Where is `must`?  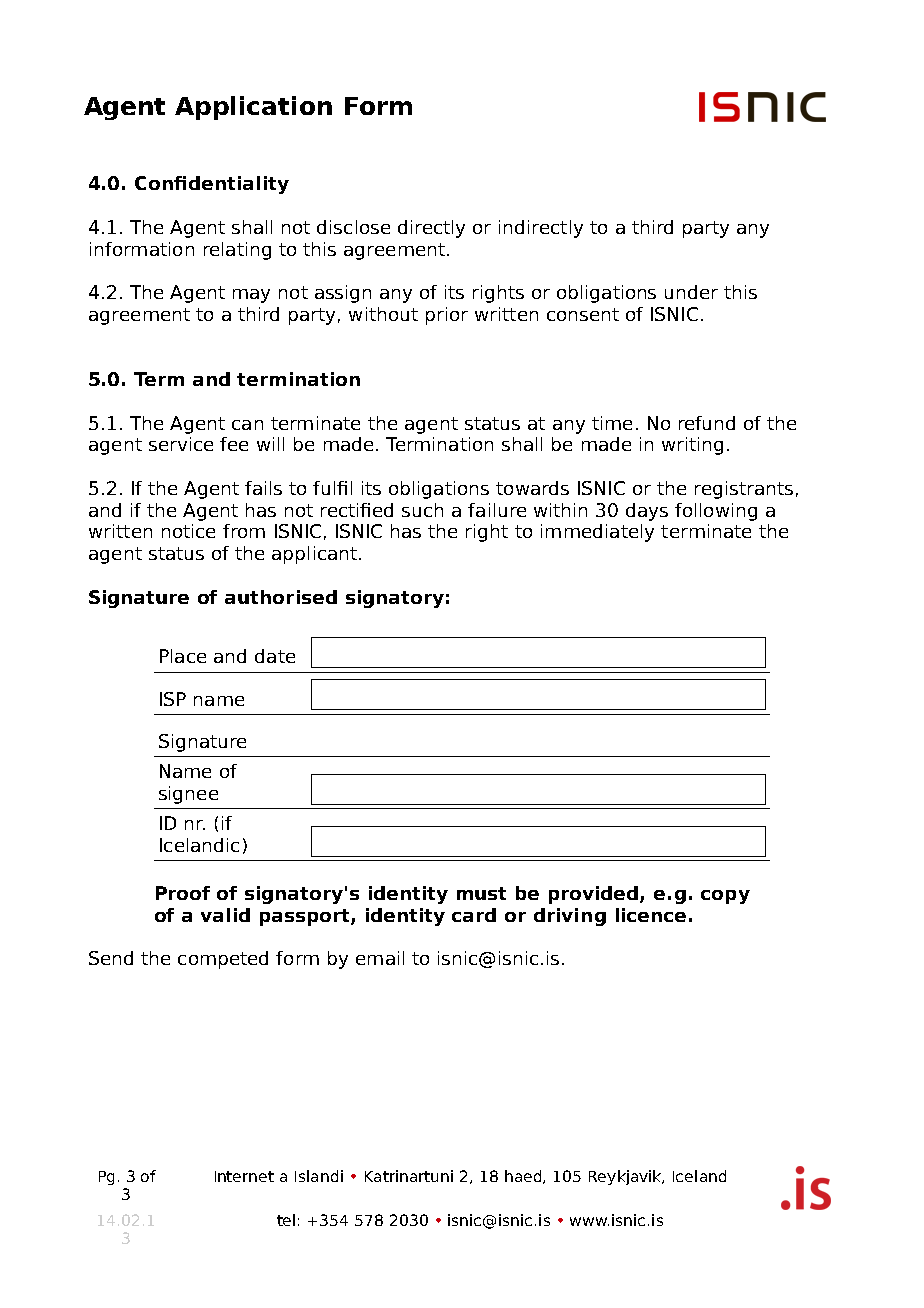 must is located at coordinates (481, 893).
